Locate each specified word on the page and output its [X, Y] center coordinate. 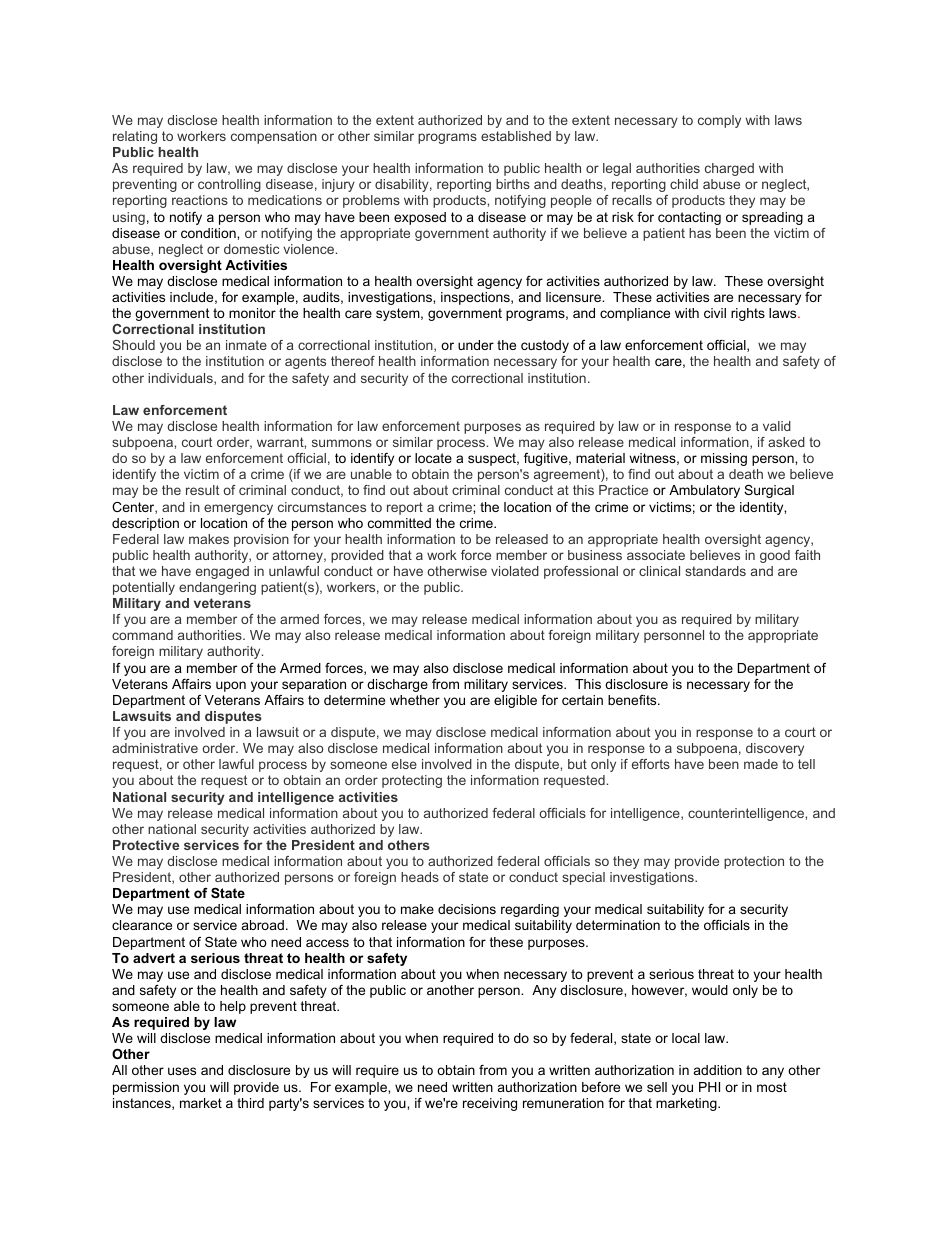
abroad [263, 925]
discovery [775, 749]
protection [754, 862]
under [476, 345]
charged [729, 169]
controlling [229, 185]
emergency [238, 509]
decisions [467, 909]
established [516, 136]
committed [399, 523]
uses [182, 1071]
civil [715, 313]
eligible [515, 701]
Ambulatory [704, 491]
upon [231, 686]
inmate [246, 345]
